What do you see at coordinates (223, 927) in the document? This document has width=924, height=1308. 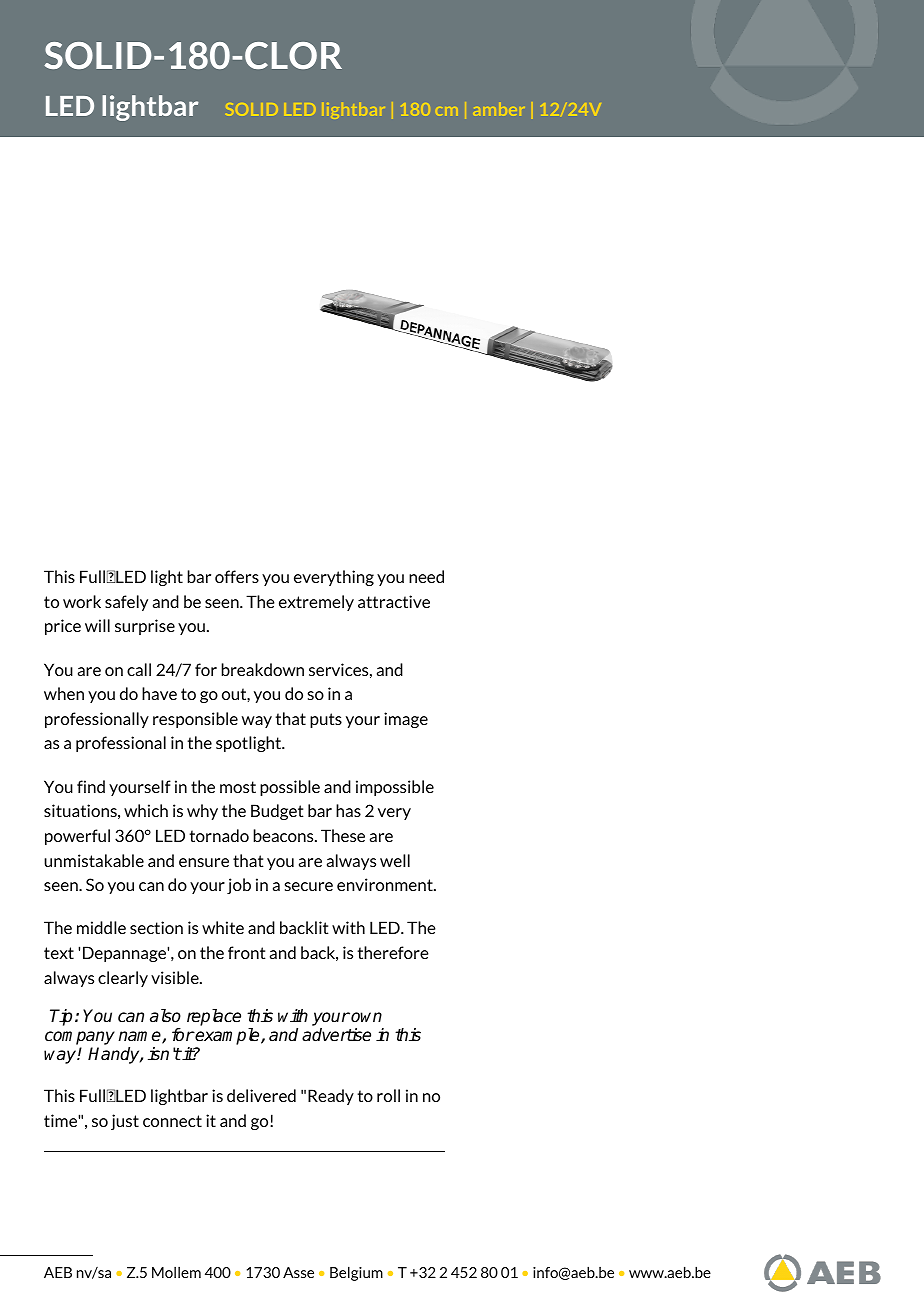 I see `white` at bounding box center [223, 927].
